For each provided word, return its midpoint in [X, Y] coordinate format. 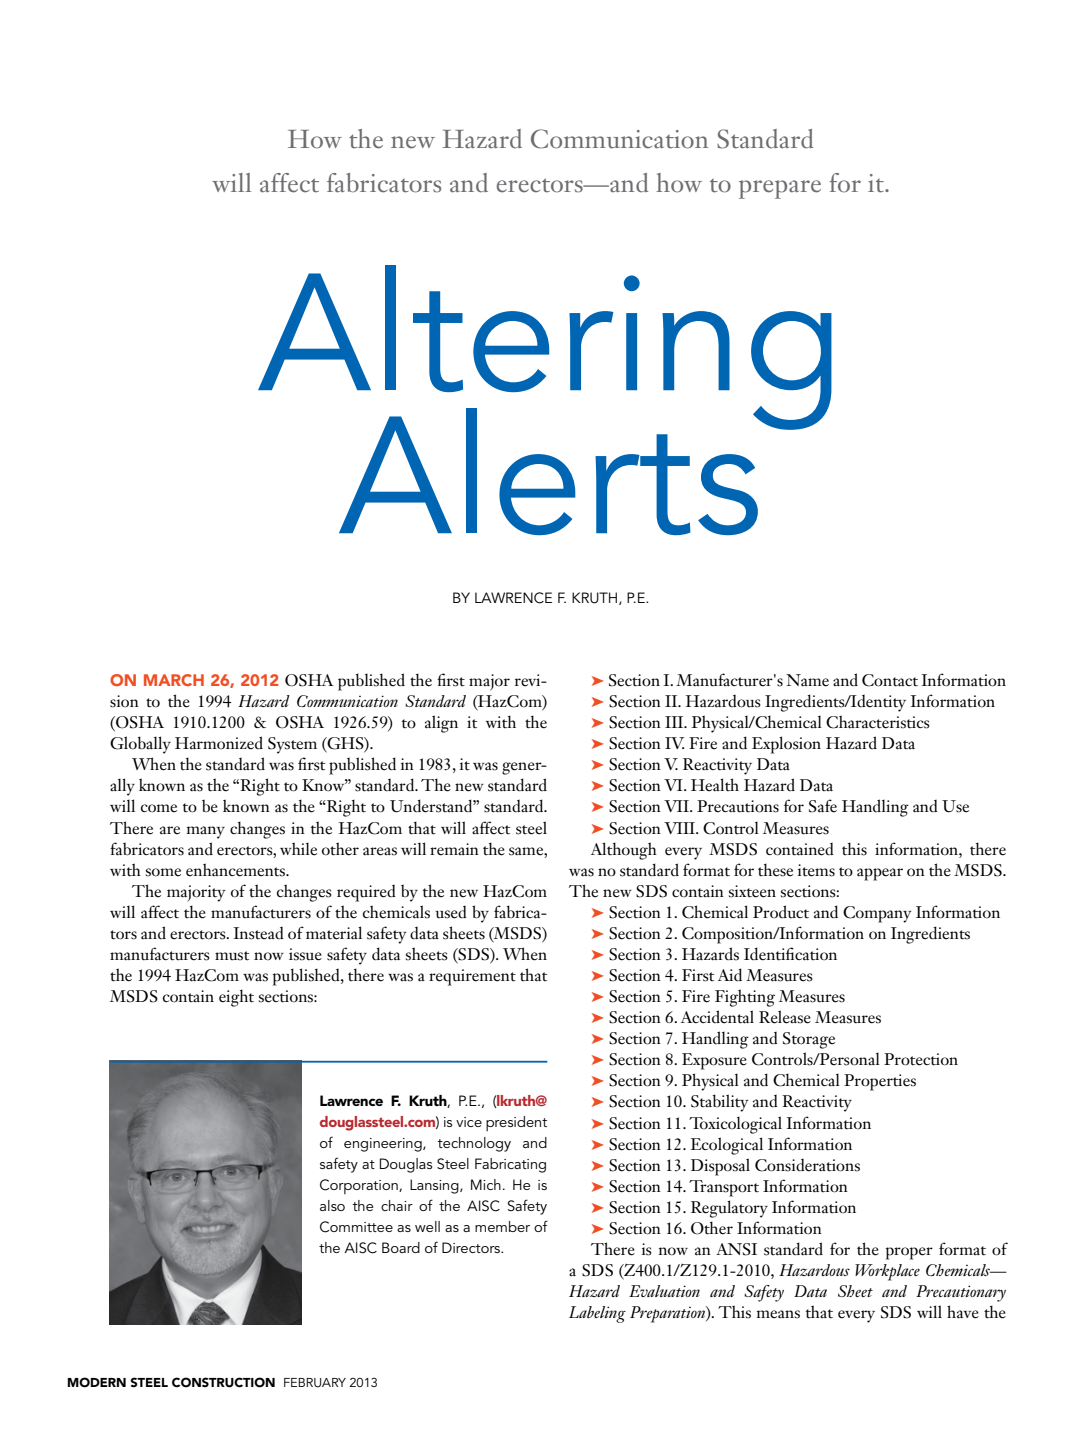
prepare [780, 189]
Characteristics [878, 722]
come [159, 808]
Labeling [597, 1314]
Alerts [549, 471]
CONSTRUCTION [223, 1382]
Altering [545, 348]
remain [454, 849]
